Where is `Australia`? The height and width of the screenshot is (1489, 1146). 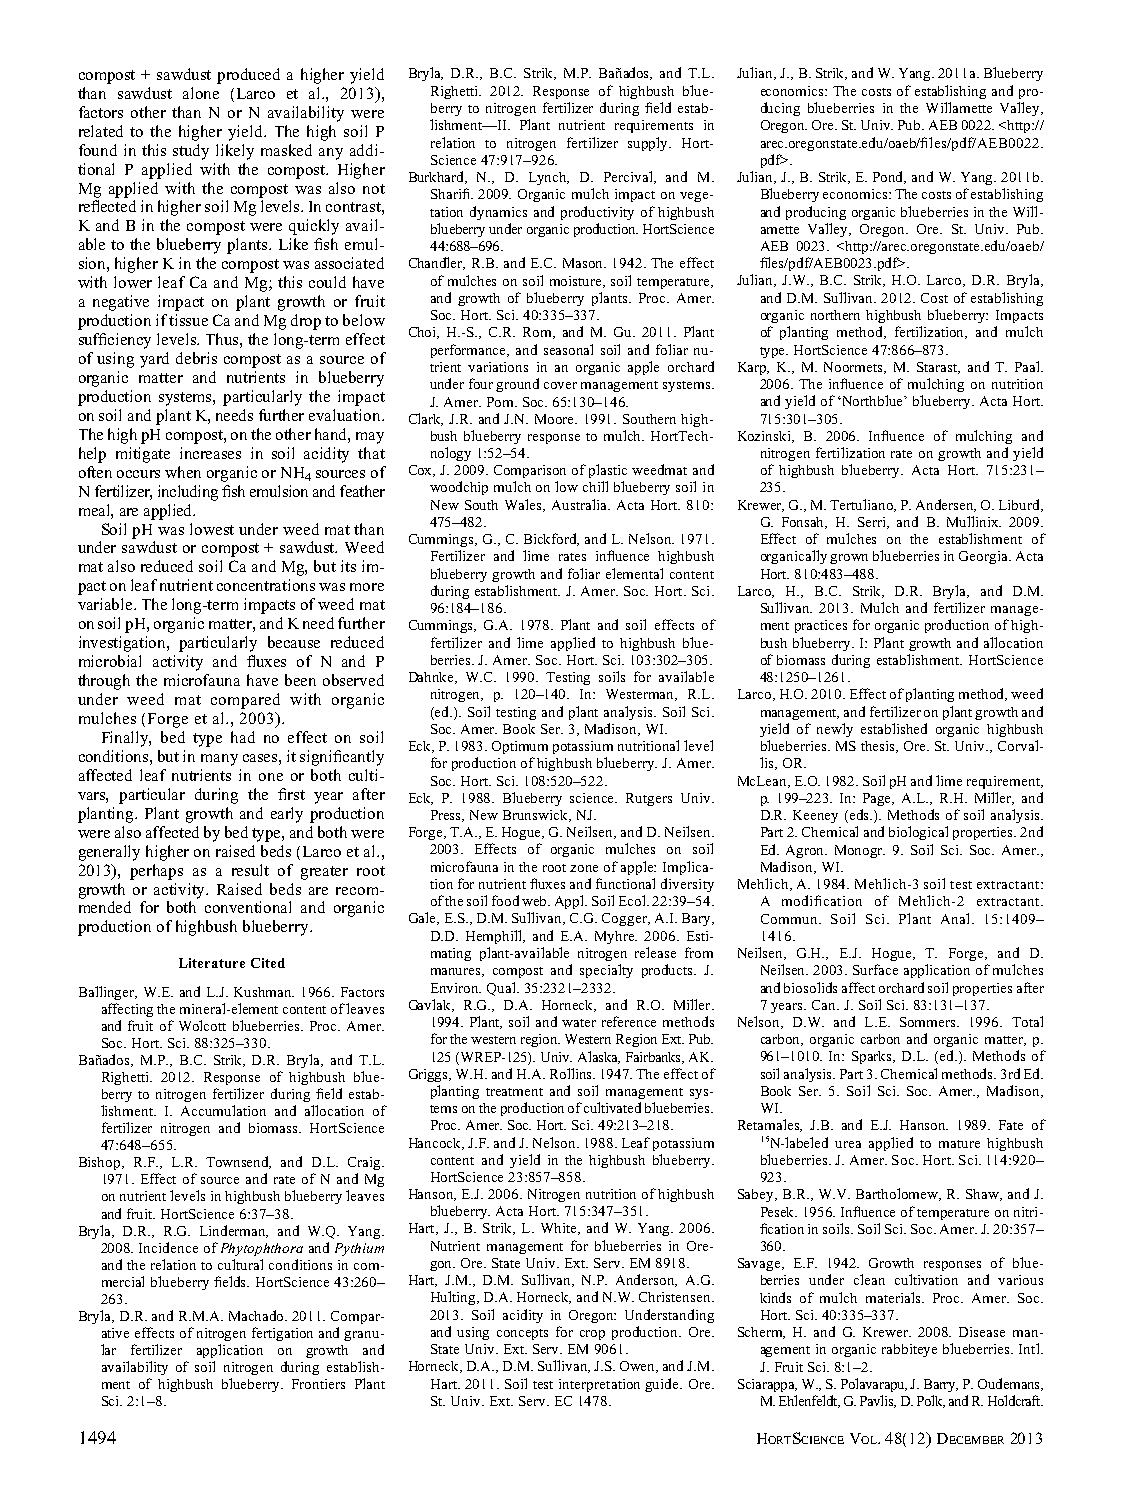
Australia is located at coordinates (581, 504).
